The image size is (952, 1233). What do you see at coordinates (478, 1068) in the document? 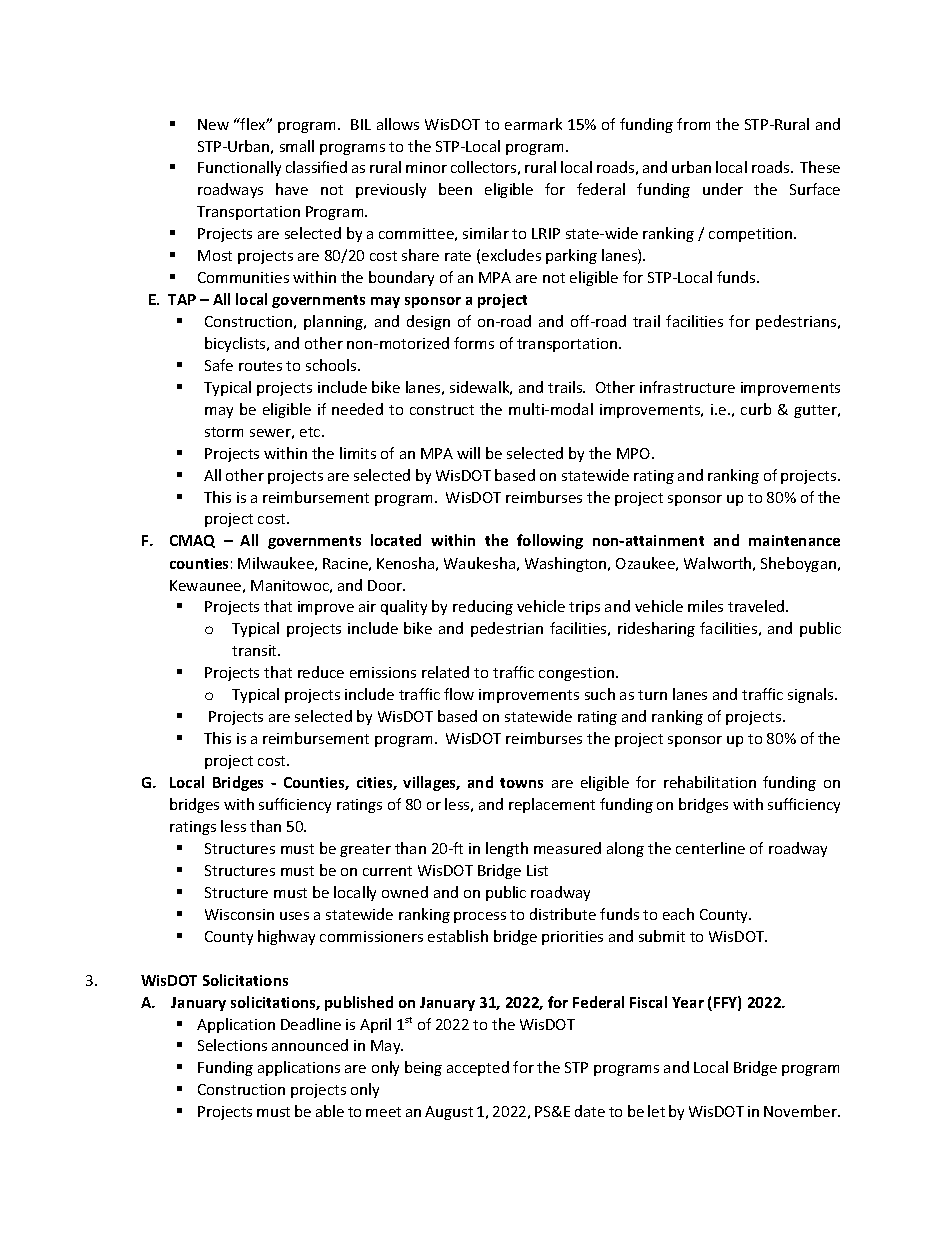
I see `accepted` at bounding box center [478, 1068].
